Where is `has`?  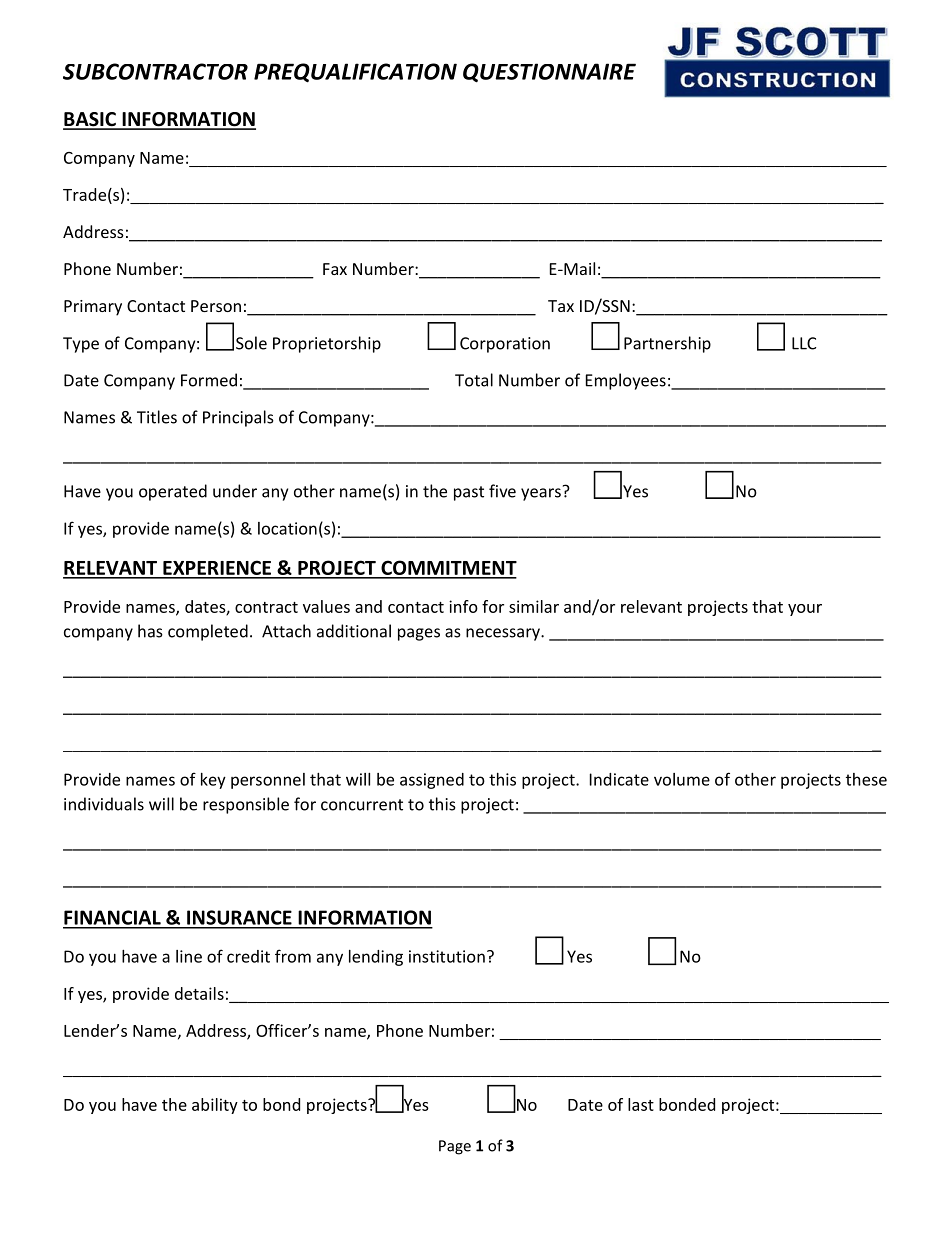 has is located at coordinates (150, 631).
